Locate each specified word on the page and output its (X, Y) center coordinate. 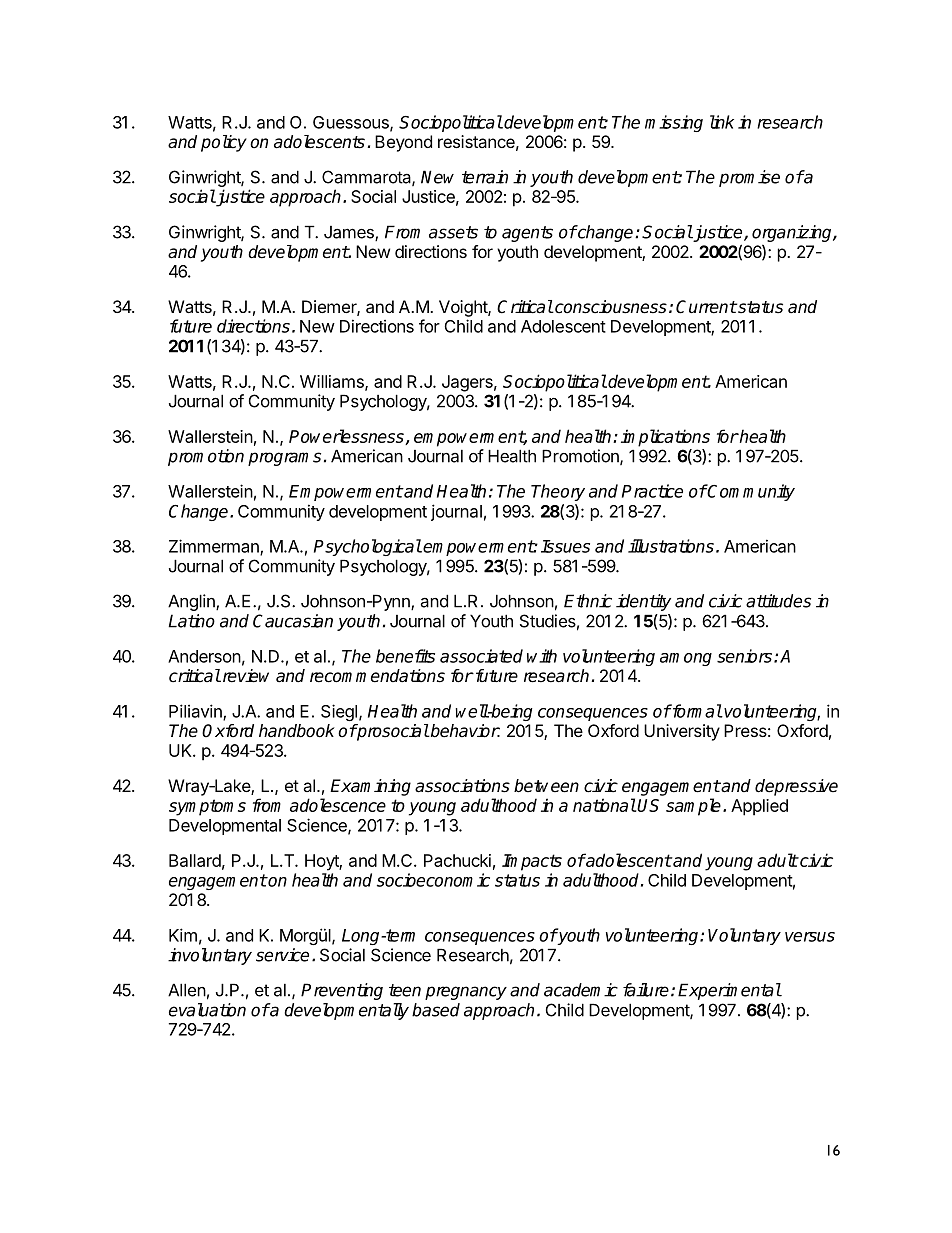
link (722, 122)
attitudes (778, 601)
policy (224, 143)
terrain (485, 177)
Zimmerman (215, 547)
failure (646, 990)
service (282, 955)
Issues (565, 546)
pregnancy (466, 993)
